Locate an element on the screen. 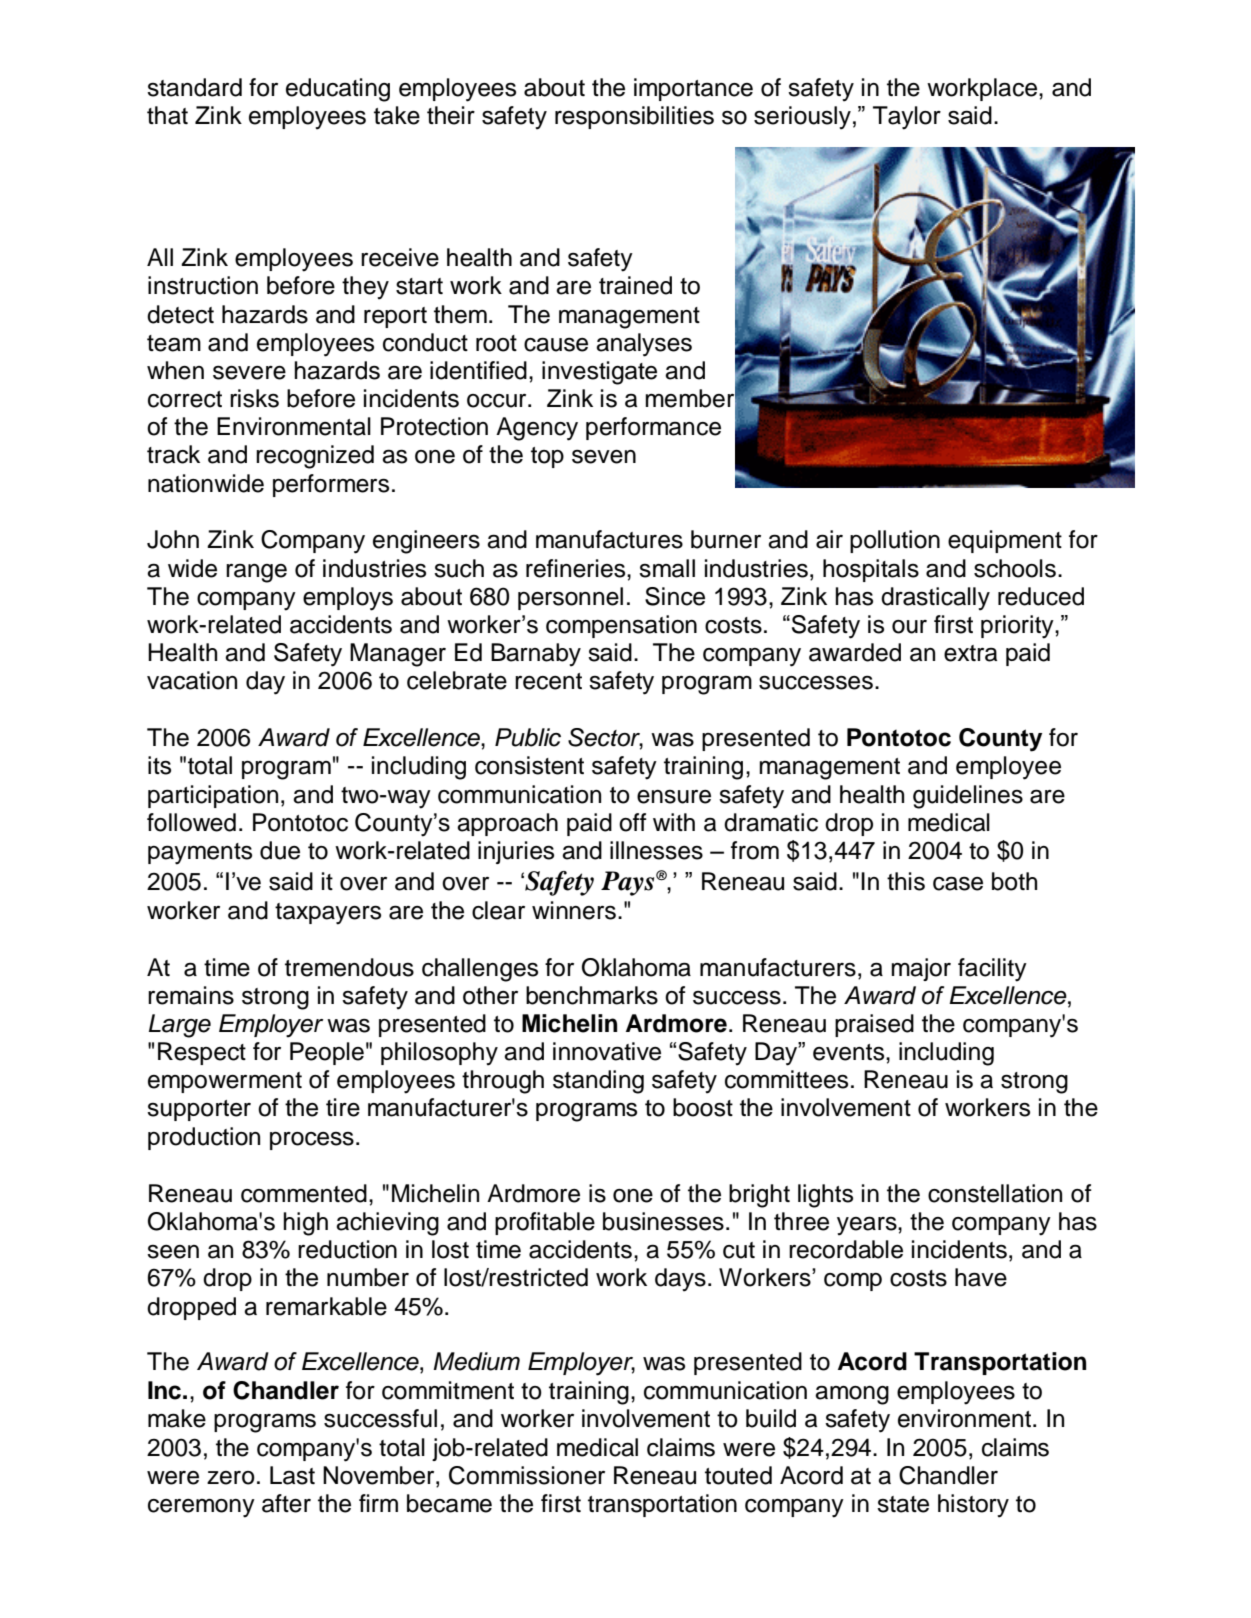 The image size is (1251, 1618). Taylor is located at coordinates (907, 118).
